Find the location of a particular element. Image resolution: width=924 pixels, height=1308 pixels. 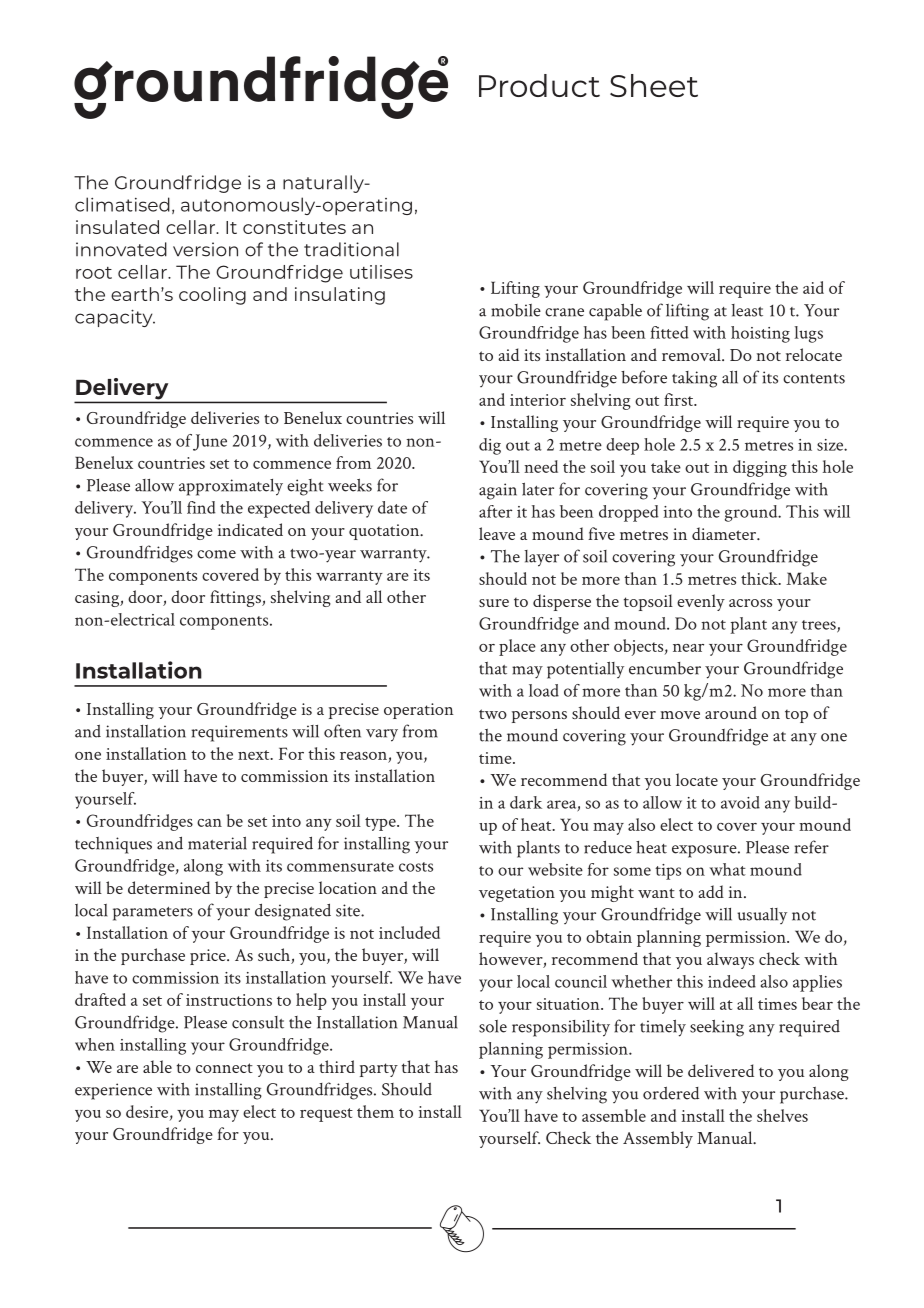

place is located at coordinates (517, 647).
